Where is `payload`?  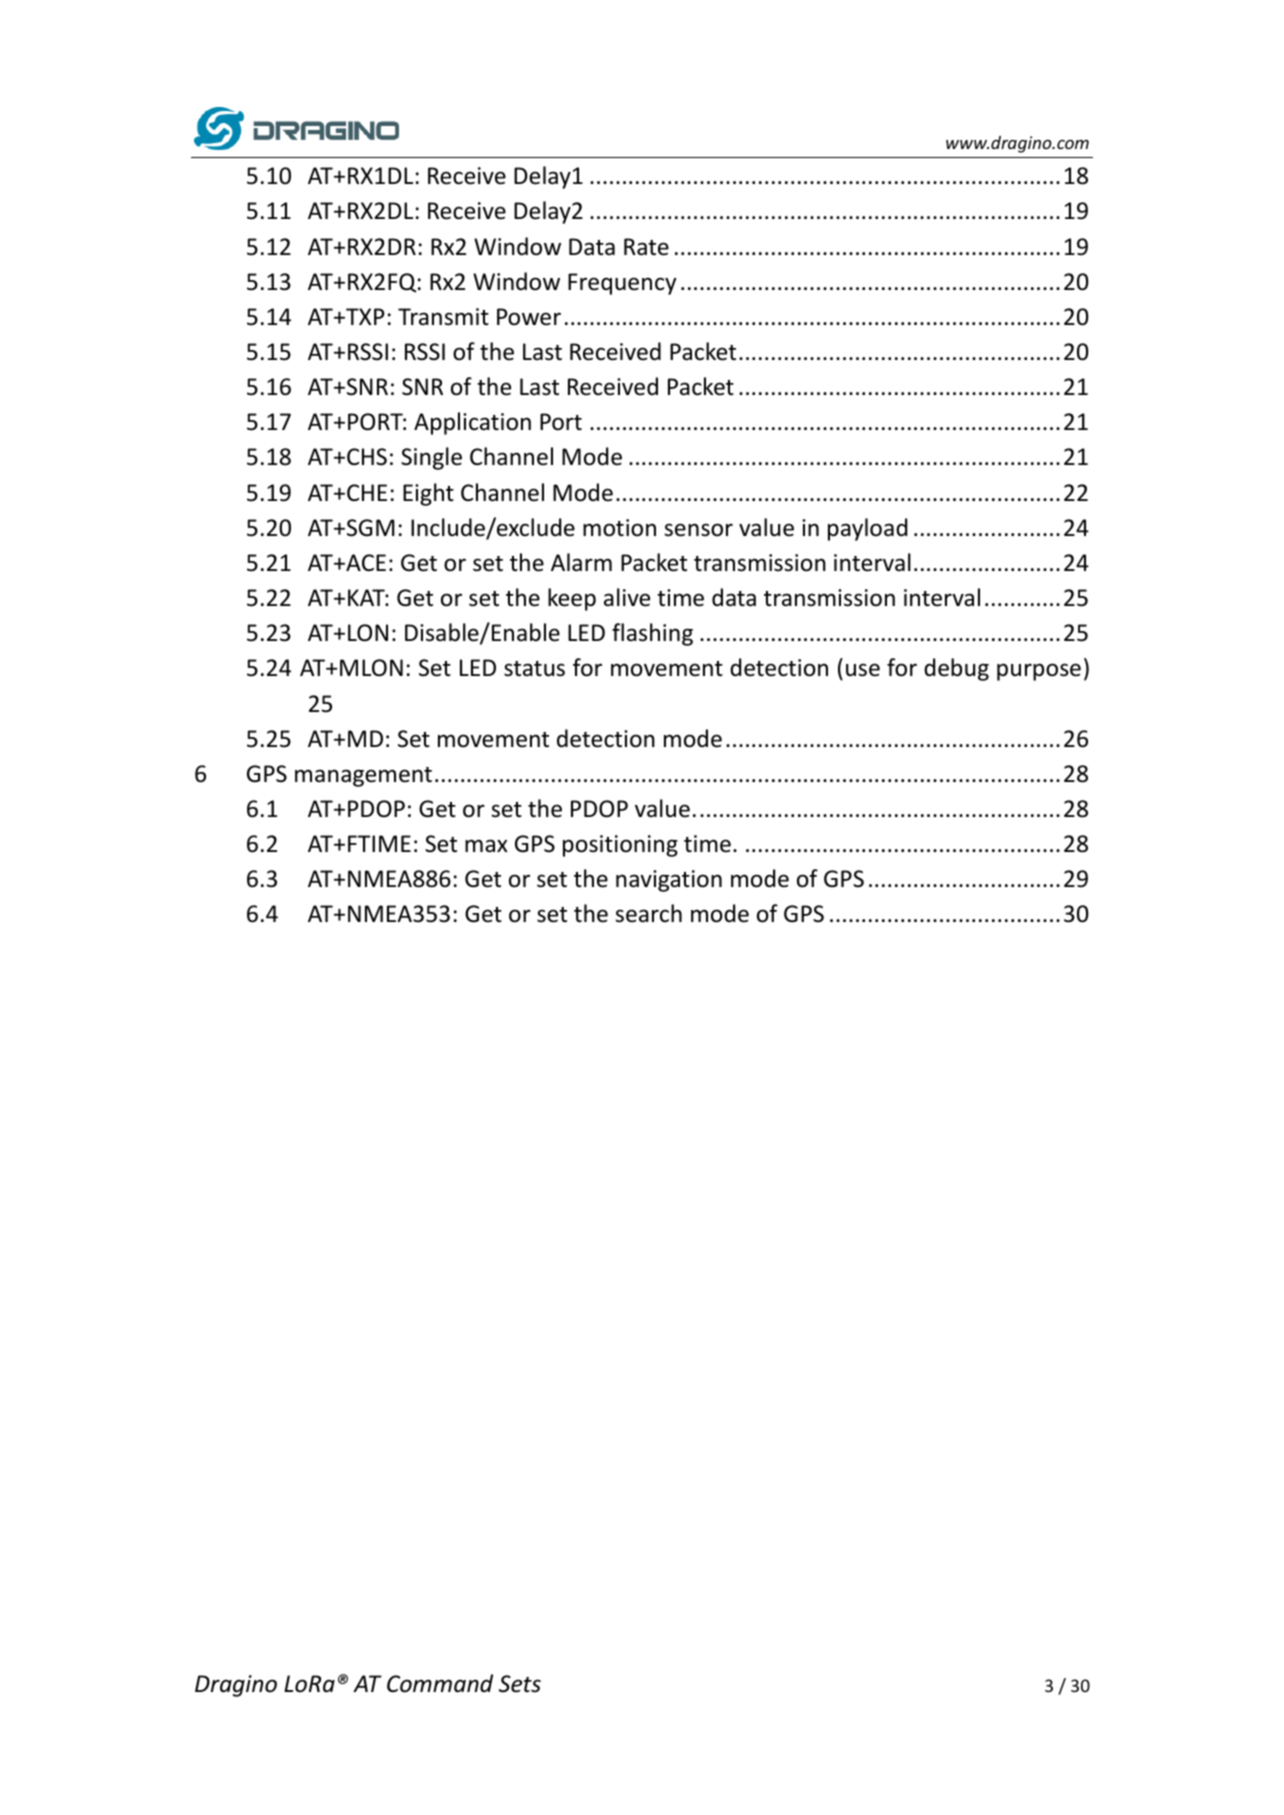 payload is located at coordinates (867, 529).
